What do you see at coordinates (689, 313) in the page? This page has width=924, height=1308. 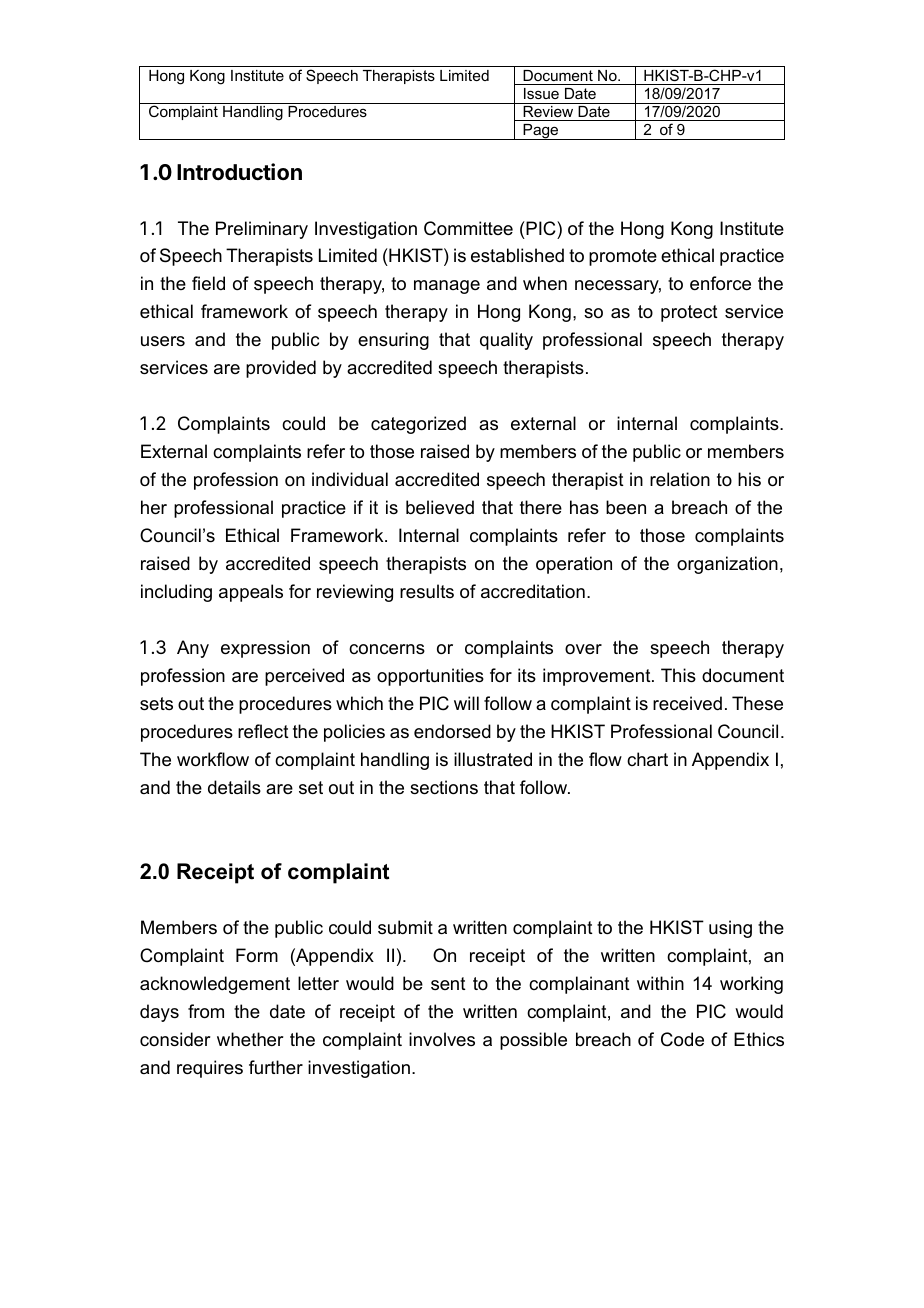 I see `protect` at bounding box center [689, 313].
